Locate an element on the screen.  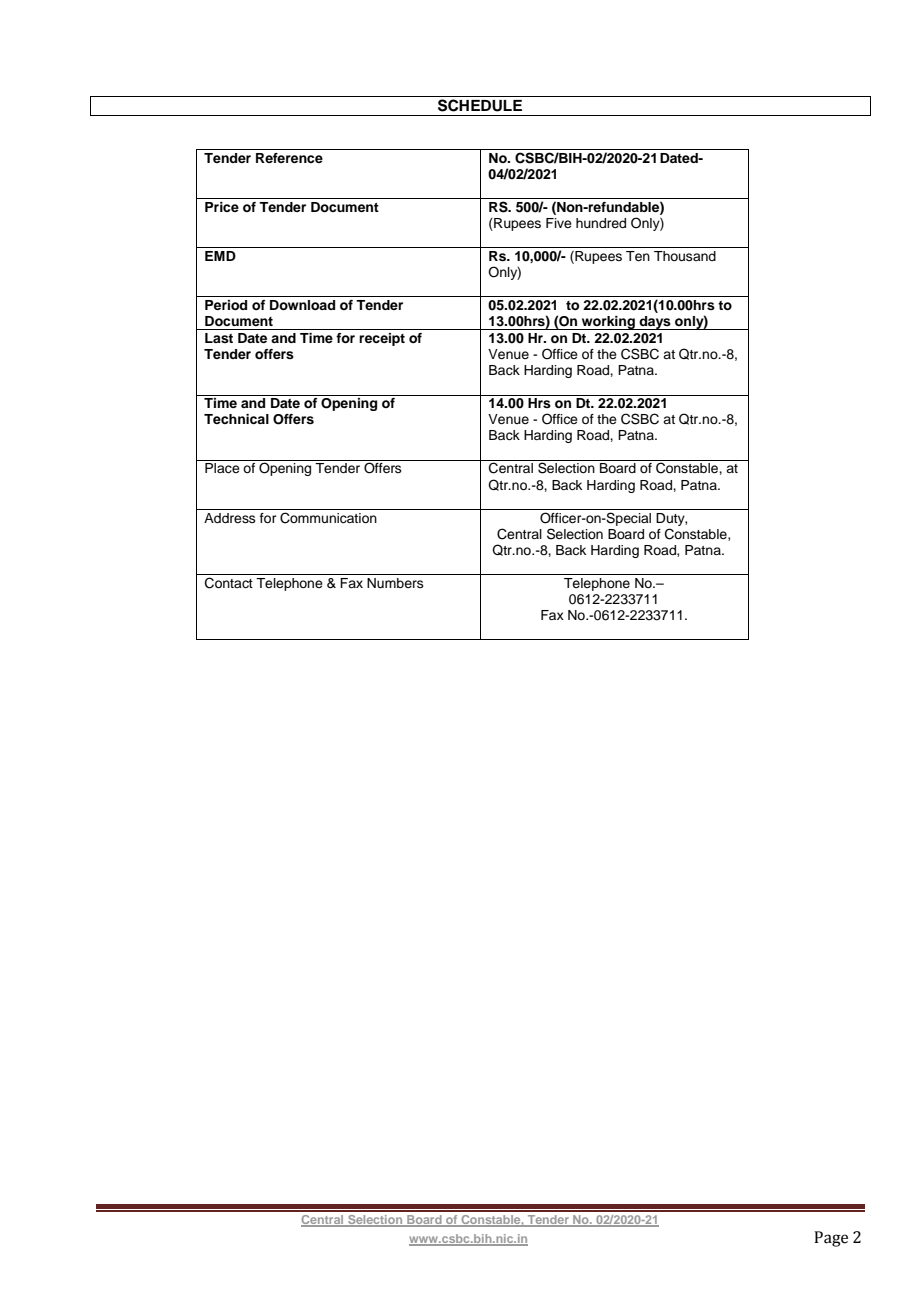
receipt is located at coordinates (382, 339).
